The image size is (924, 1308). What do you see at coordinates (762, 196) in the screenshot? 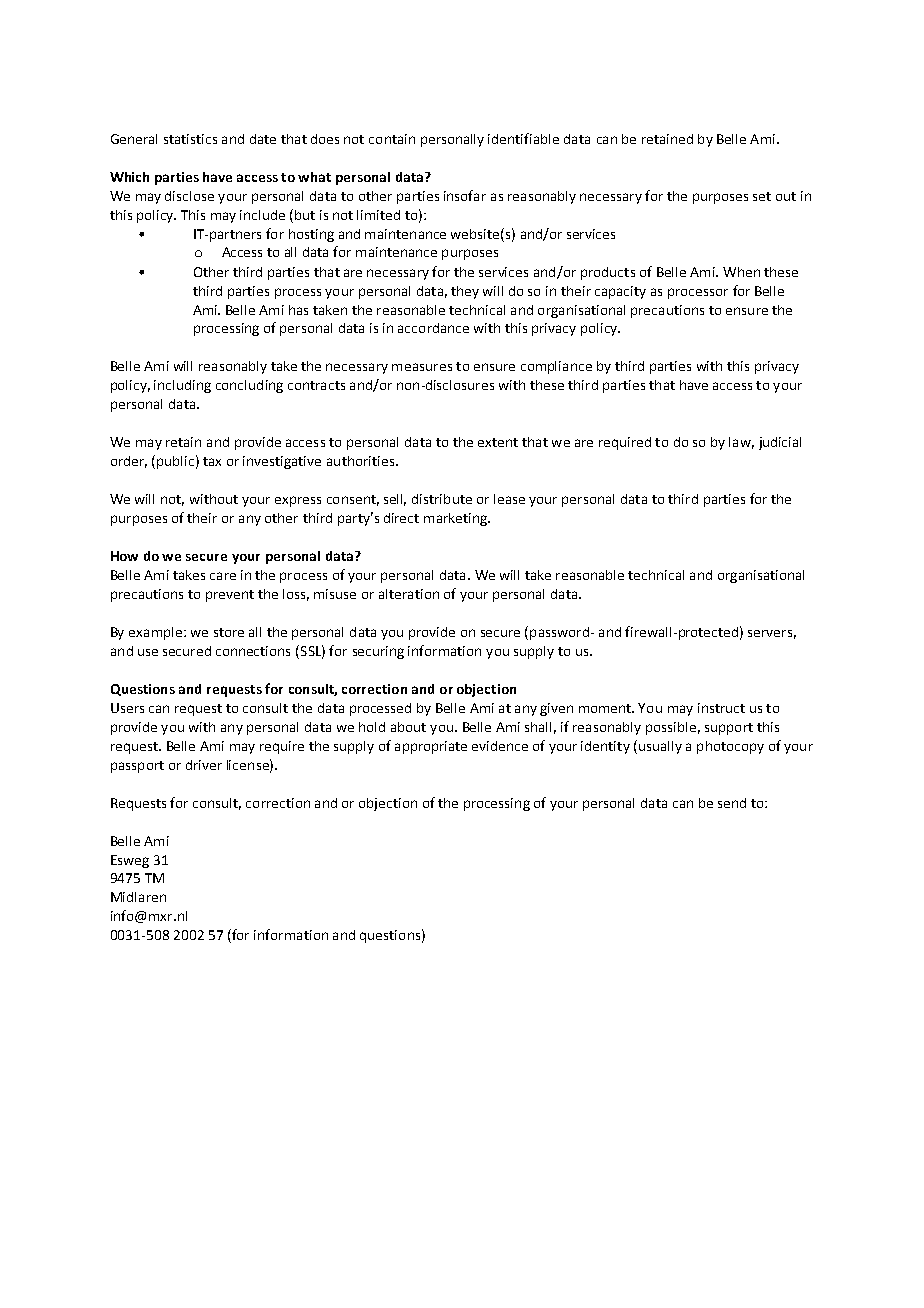
I see `set` at bounding box center [762, 196].
